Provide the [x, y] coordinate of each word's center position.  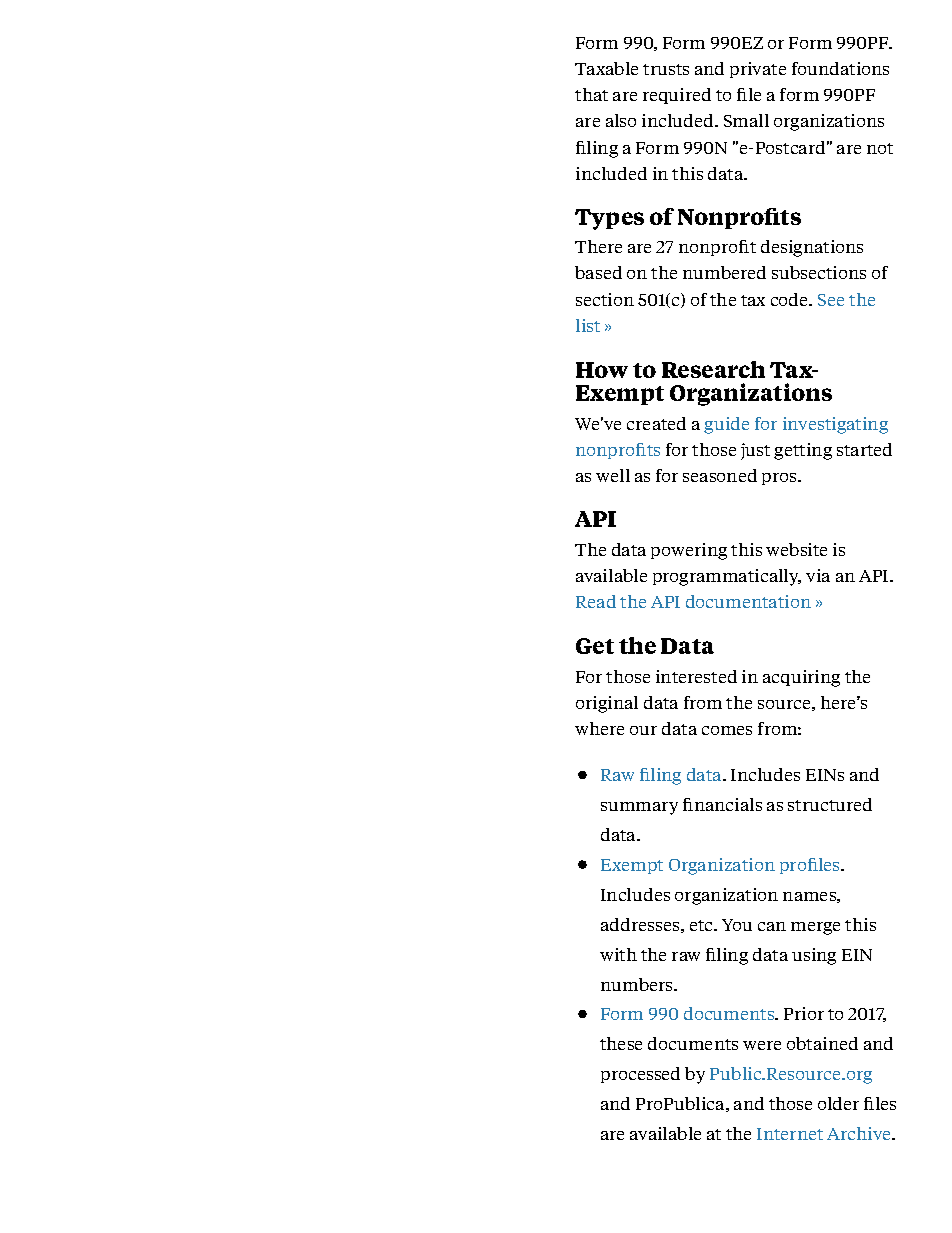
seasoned [720, 475]
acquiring [801, 678]
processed [640, 1075]
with [618, 954]
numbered [724, 272]
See [831, 300]
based [598, 272]
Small [746, 120]
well [613, 475]
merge [815, 928]
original [607, 704]
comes [727, 730]
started [864, 449]
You [737, 925]
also [621, 120]
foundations [840, 68]
